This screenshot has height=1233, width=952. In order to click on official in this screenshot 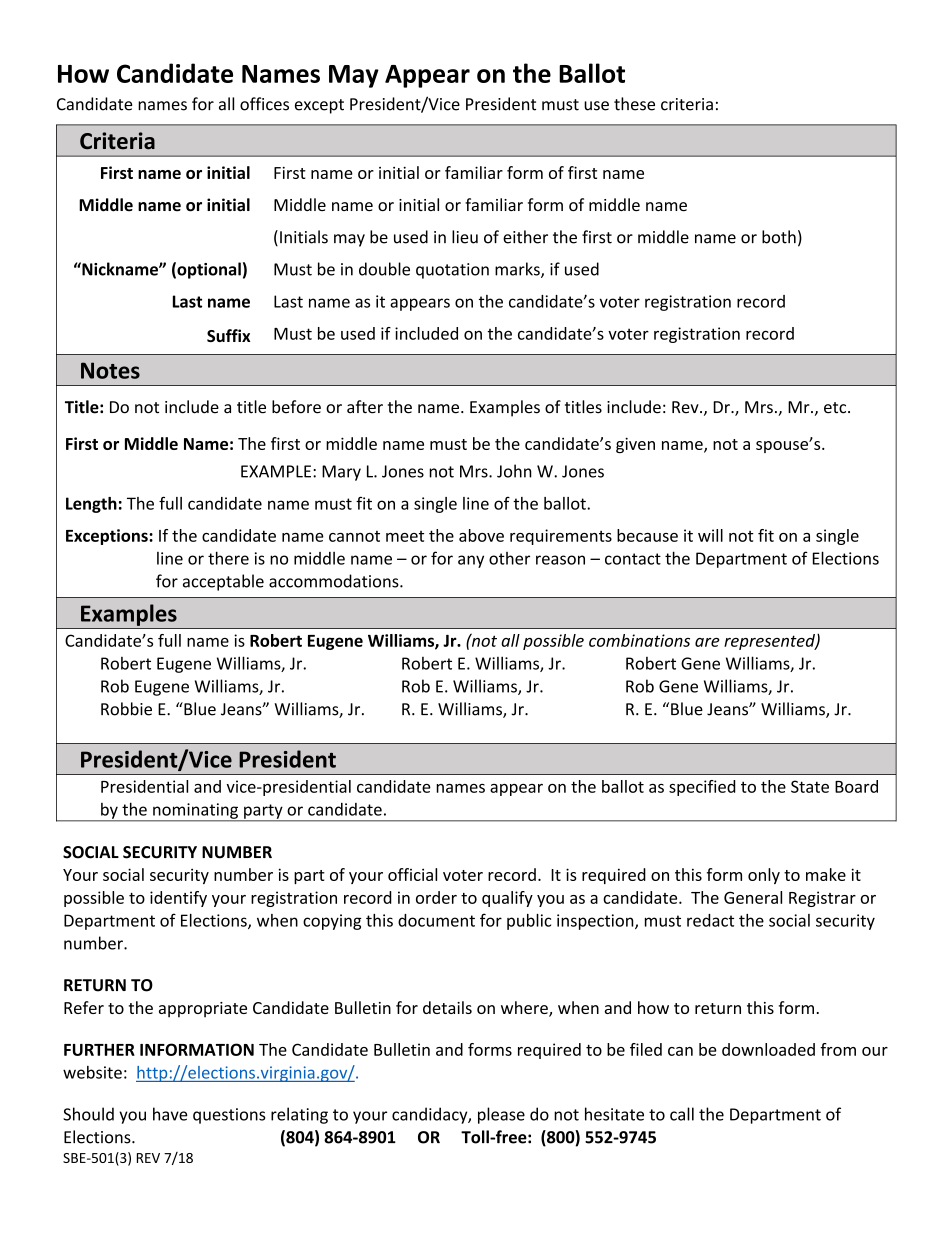, I will do `click(412, 874)`.
